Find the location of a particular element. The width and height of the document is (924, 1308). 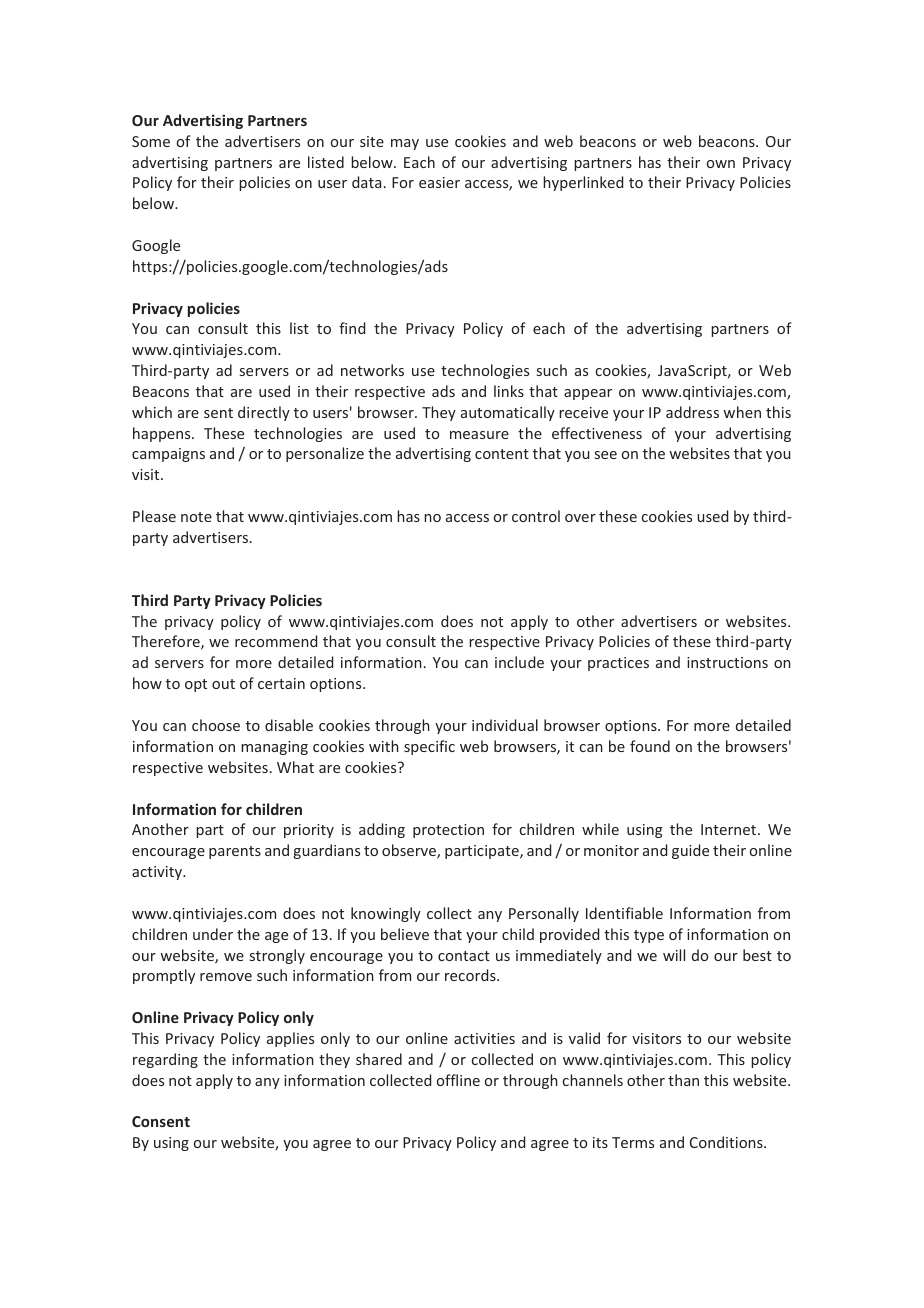

own is located at coordinates (721, 164).
